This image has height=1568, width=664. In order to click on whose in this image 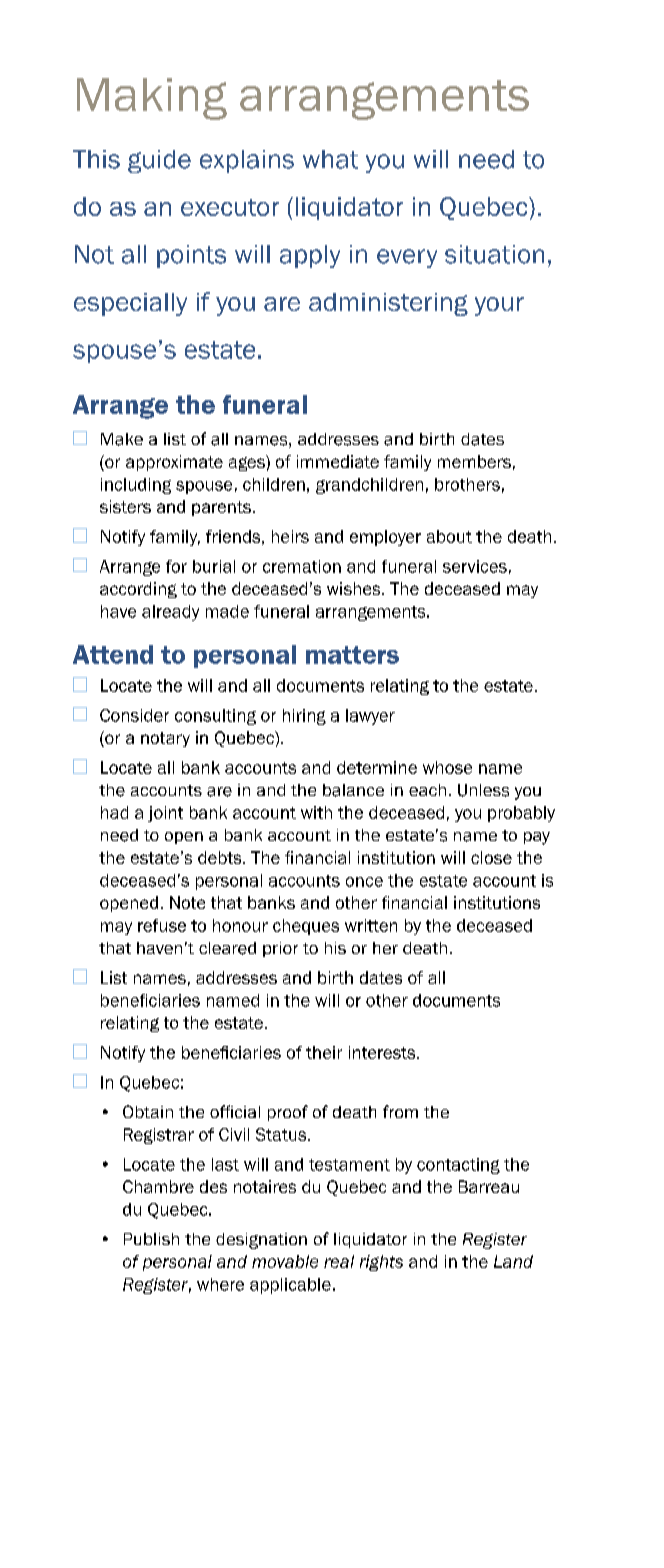, I will do `click(447, 767)`.
